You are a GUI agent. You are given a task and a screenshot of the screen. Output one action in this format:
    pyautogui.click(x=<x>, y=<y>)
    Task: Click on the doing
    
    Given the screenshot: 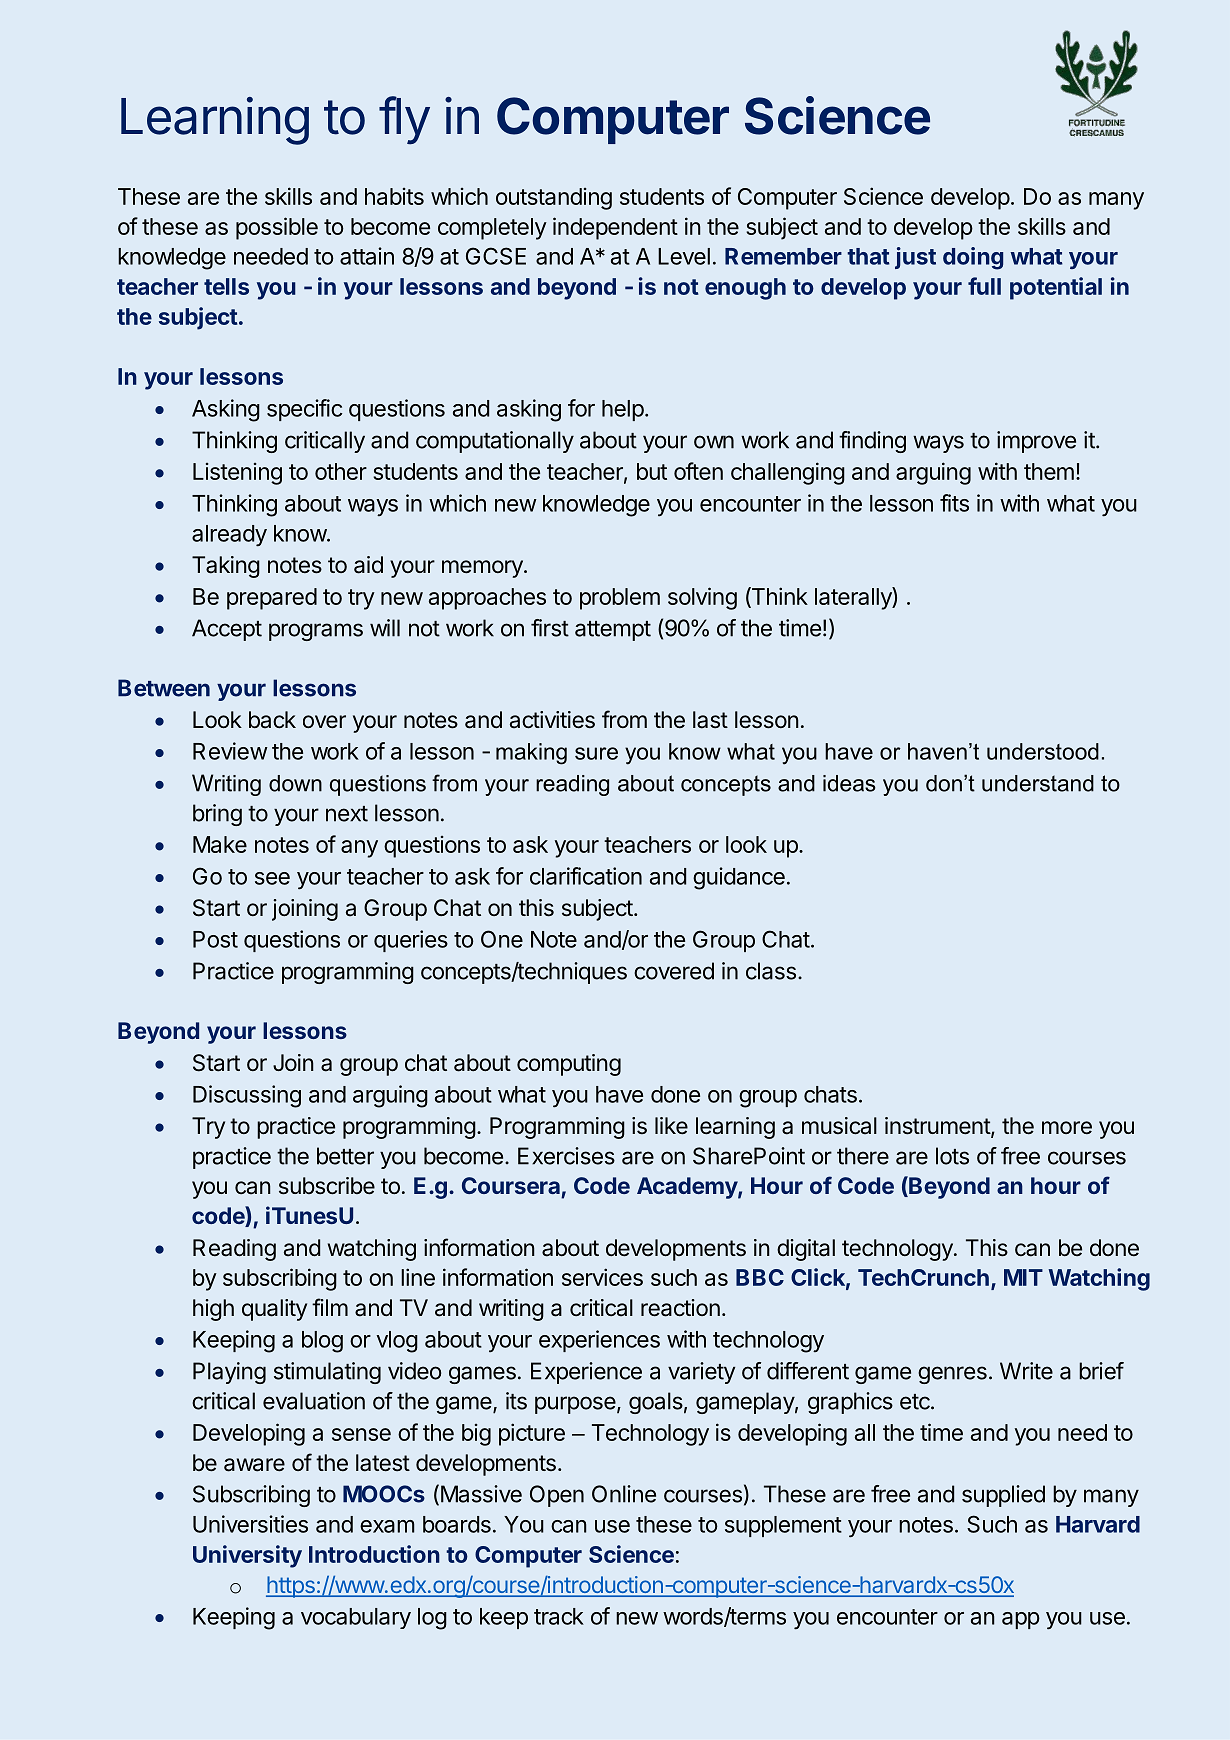 What is the action you would take?
    pyautogui.click(x=973, y=258)
